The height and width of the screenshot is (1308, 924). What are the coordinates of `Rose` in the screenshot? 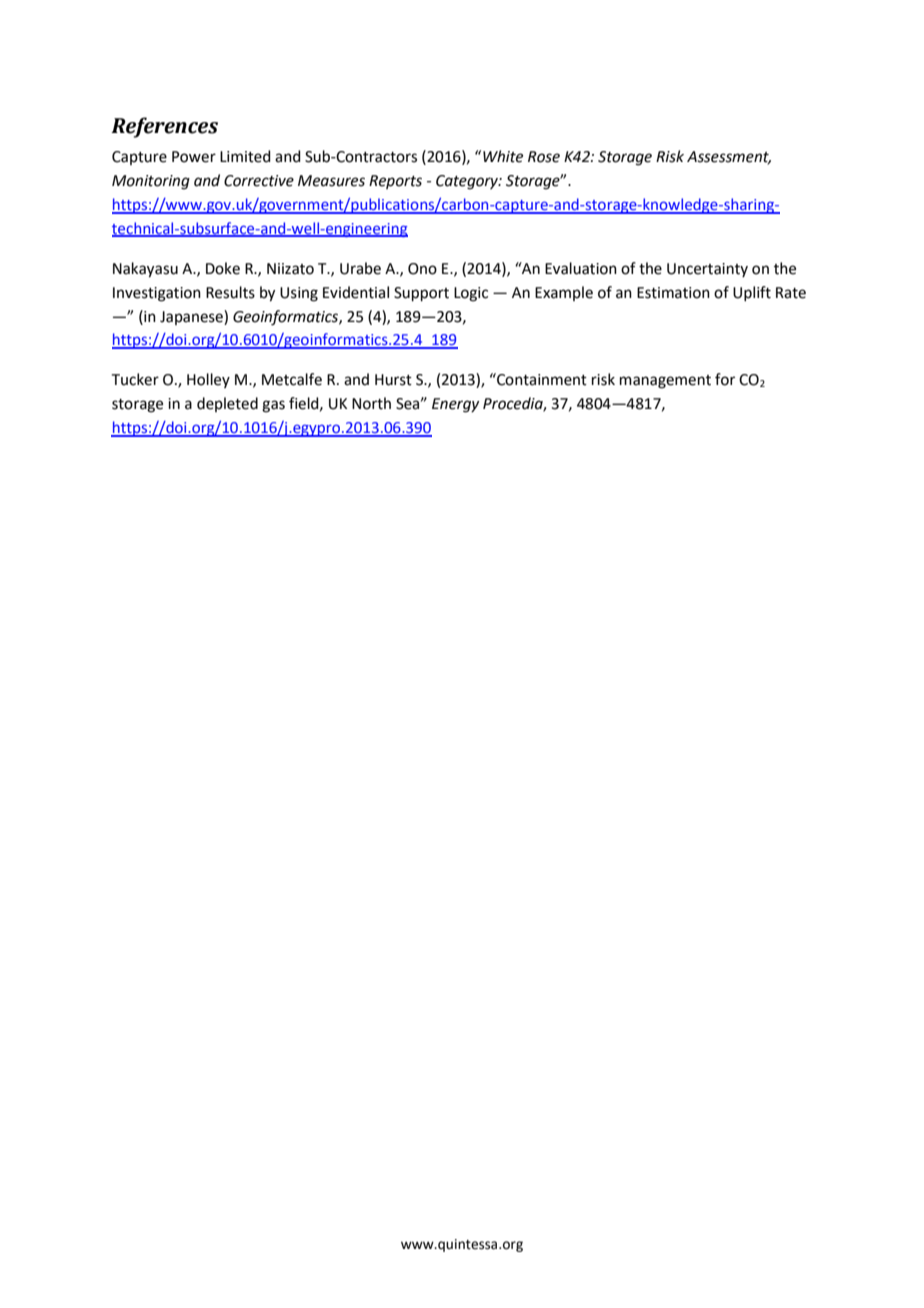 It's located at (544, 157).
